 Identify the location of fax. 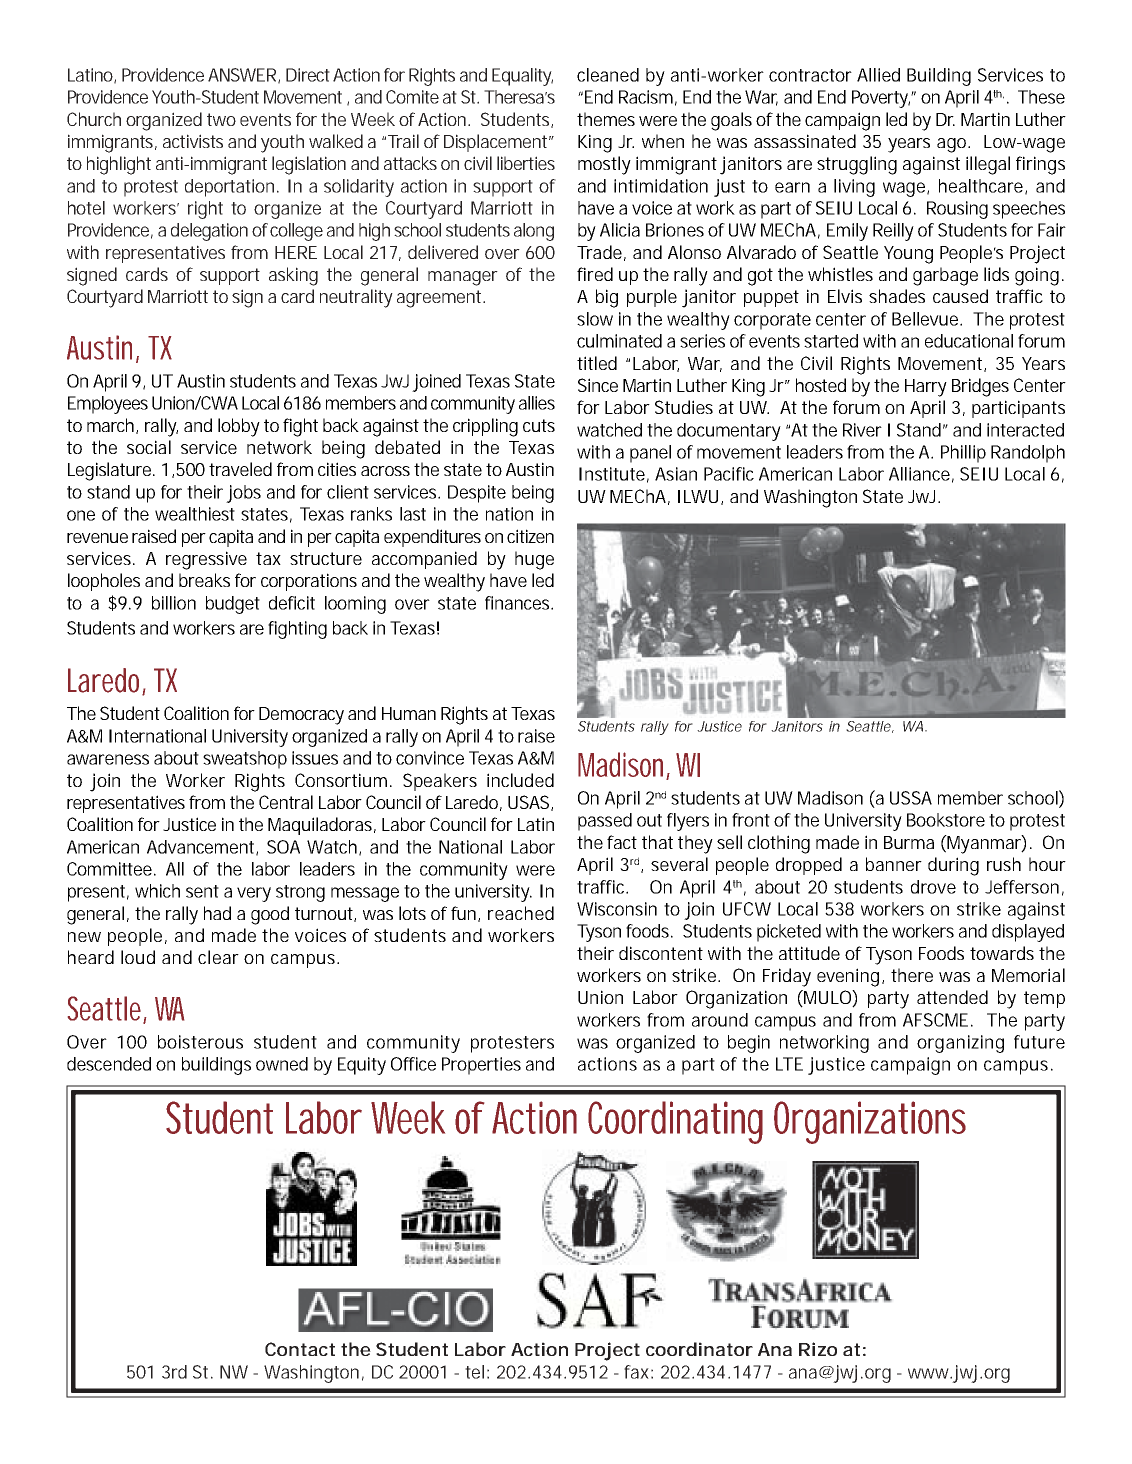
(638, 1372).
